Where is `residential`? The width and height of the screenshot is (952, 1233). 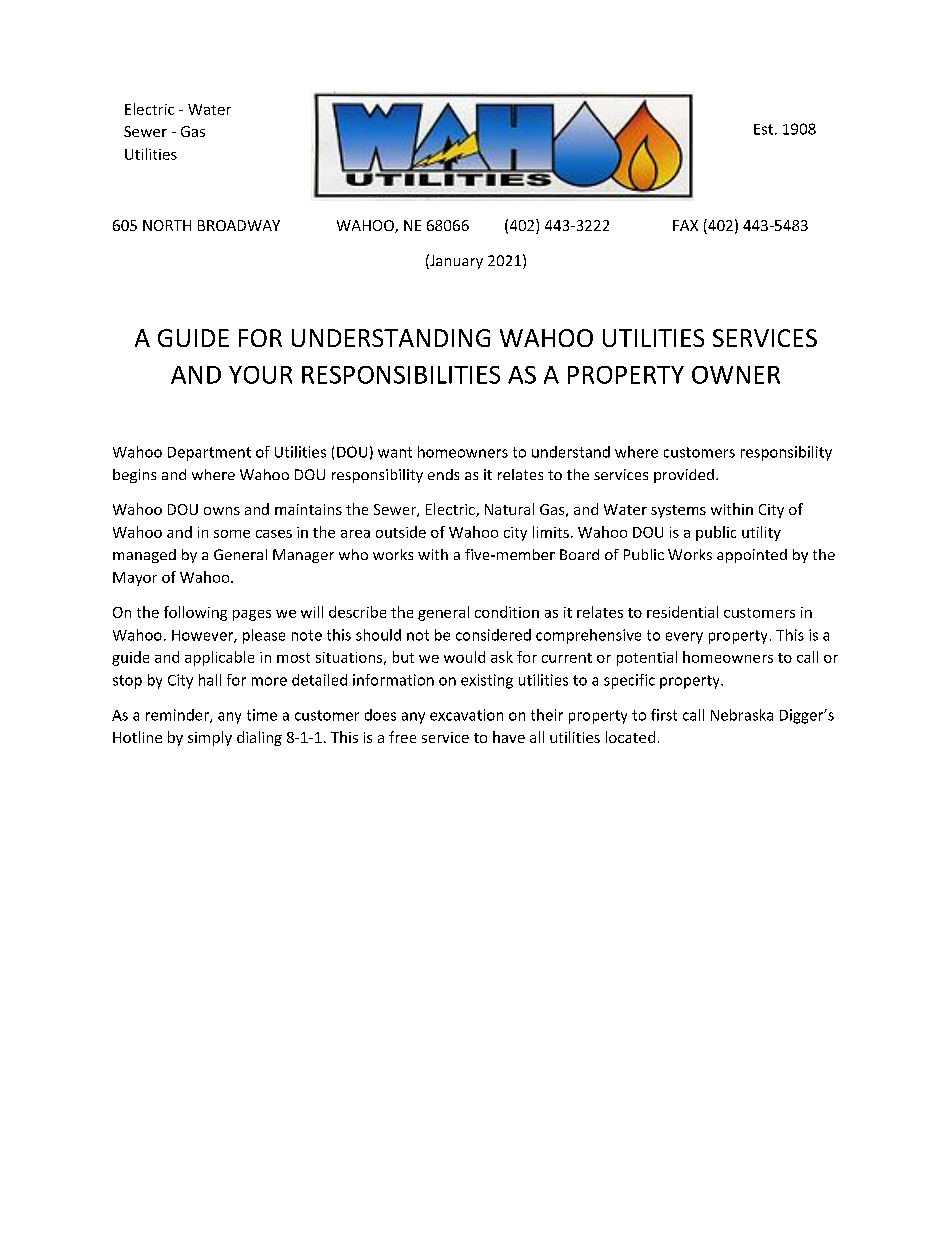
residential is located at coordinates (682, 612).
